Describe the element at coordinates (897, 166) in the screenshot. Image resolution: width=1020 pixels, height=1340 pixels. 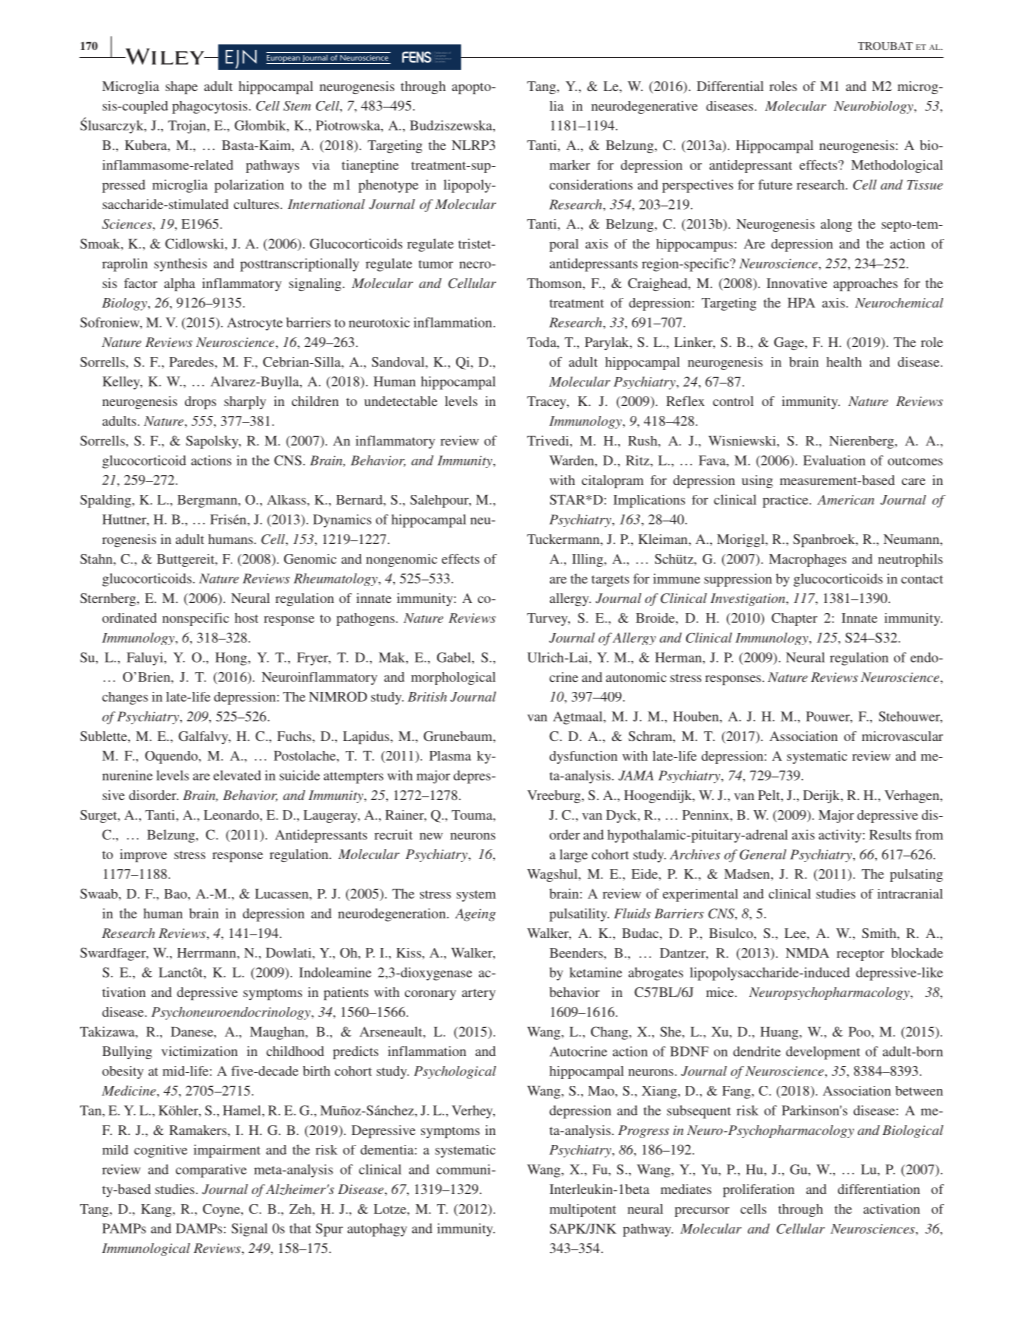
I see `Methodological` at that location.
